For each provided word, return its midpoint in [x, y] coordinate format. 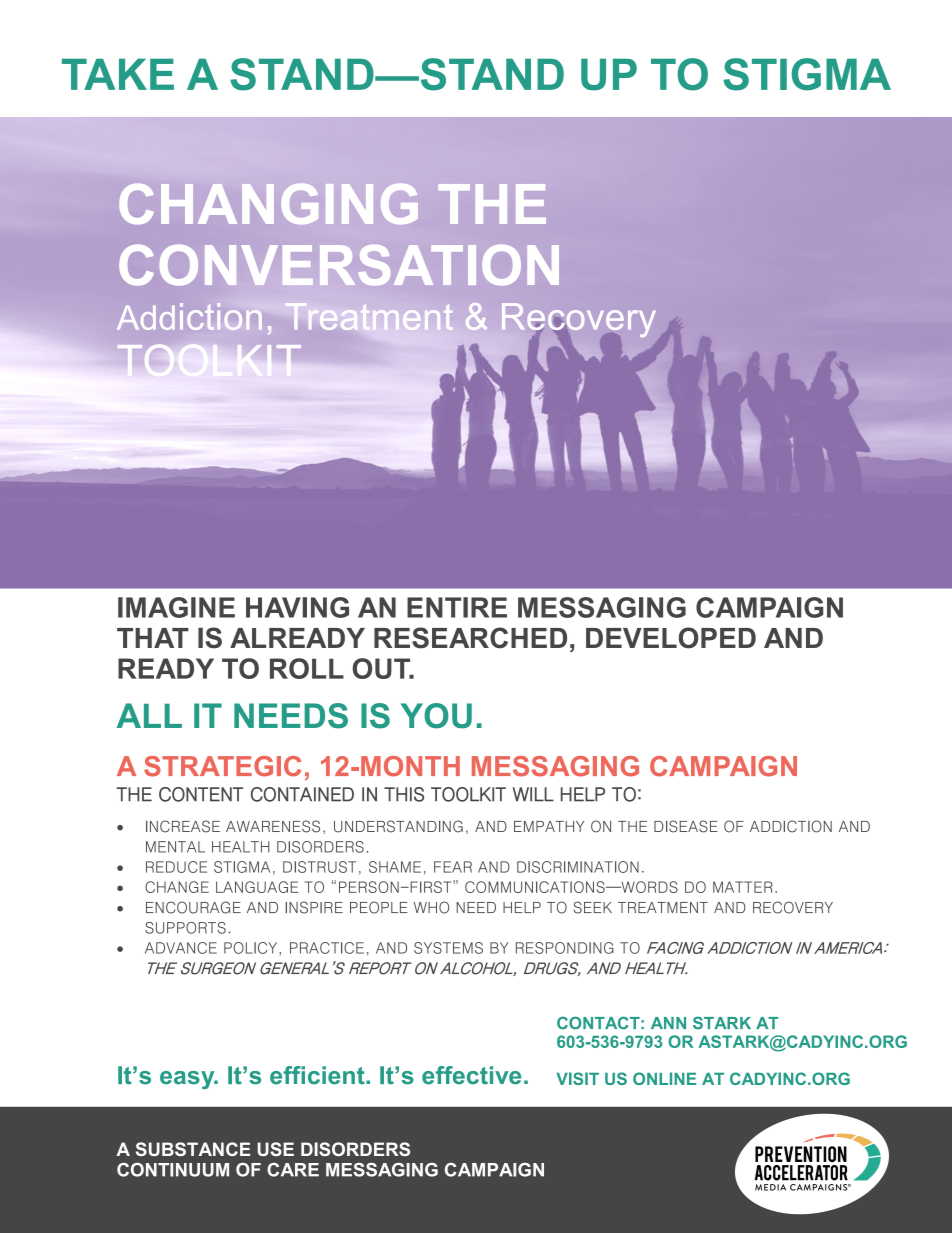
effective [471, 1075]
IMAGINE [176, 607]
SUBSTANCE [193, 1149]
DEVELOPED [671, 638]
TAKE [118, 74]
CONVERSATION [339, 265]
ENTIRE [457, 607]
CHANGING [269, 204]
